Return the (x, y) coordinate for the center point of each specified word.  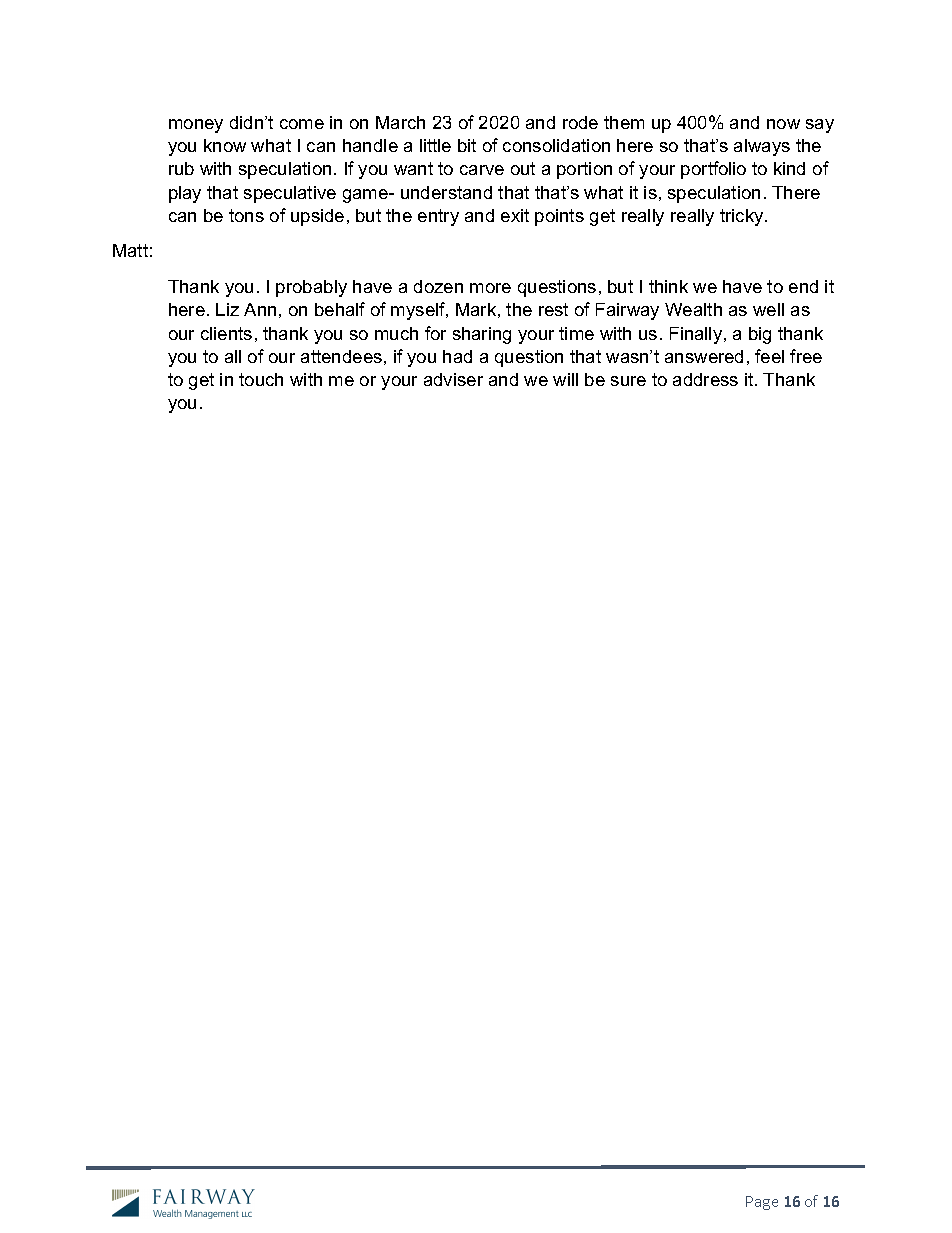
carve (482, 170)
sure (628, 381)
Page (762, 1203)
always (762, 147)
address (705, 379)
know (225, 145)
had (457, 356)
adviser (453, 379)
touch (261, 379)
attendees (341, 356)
